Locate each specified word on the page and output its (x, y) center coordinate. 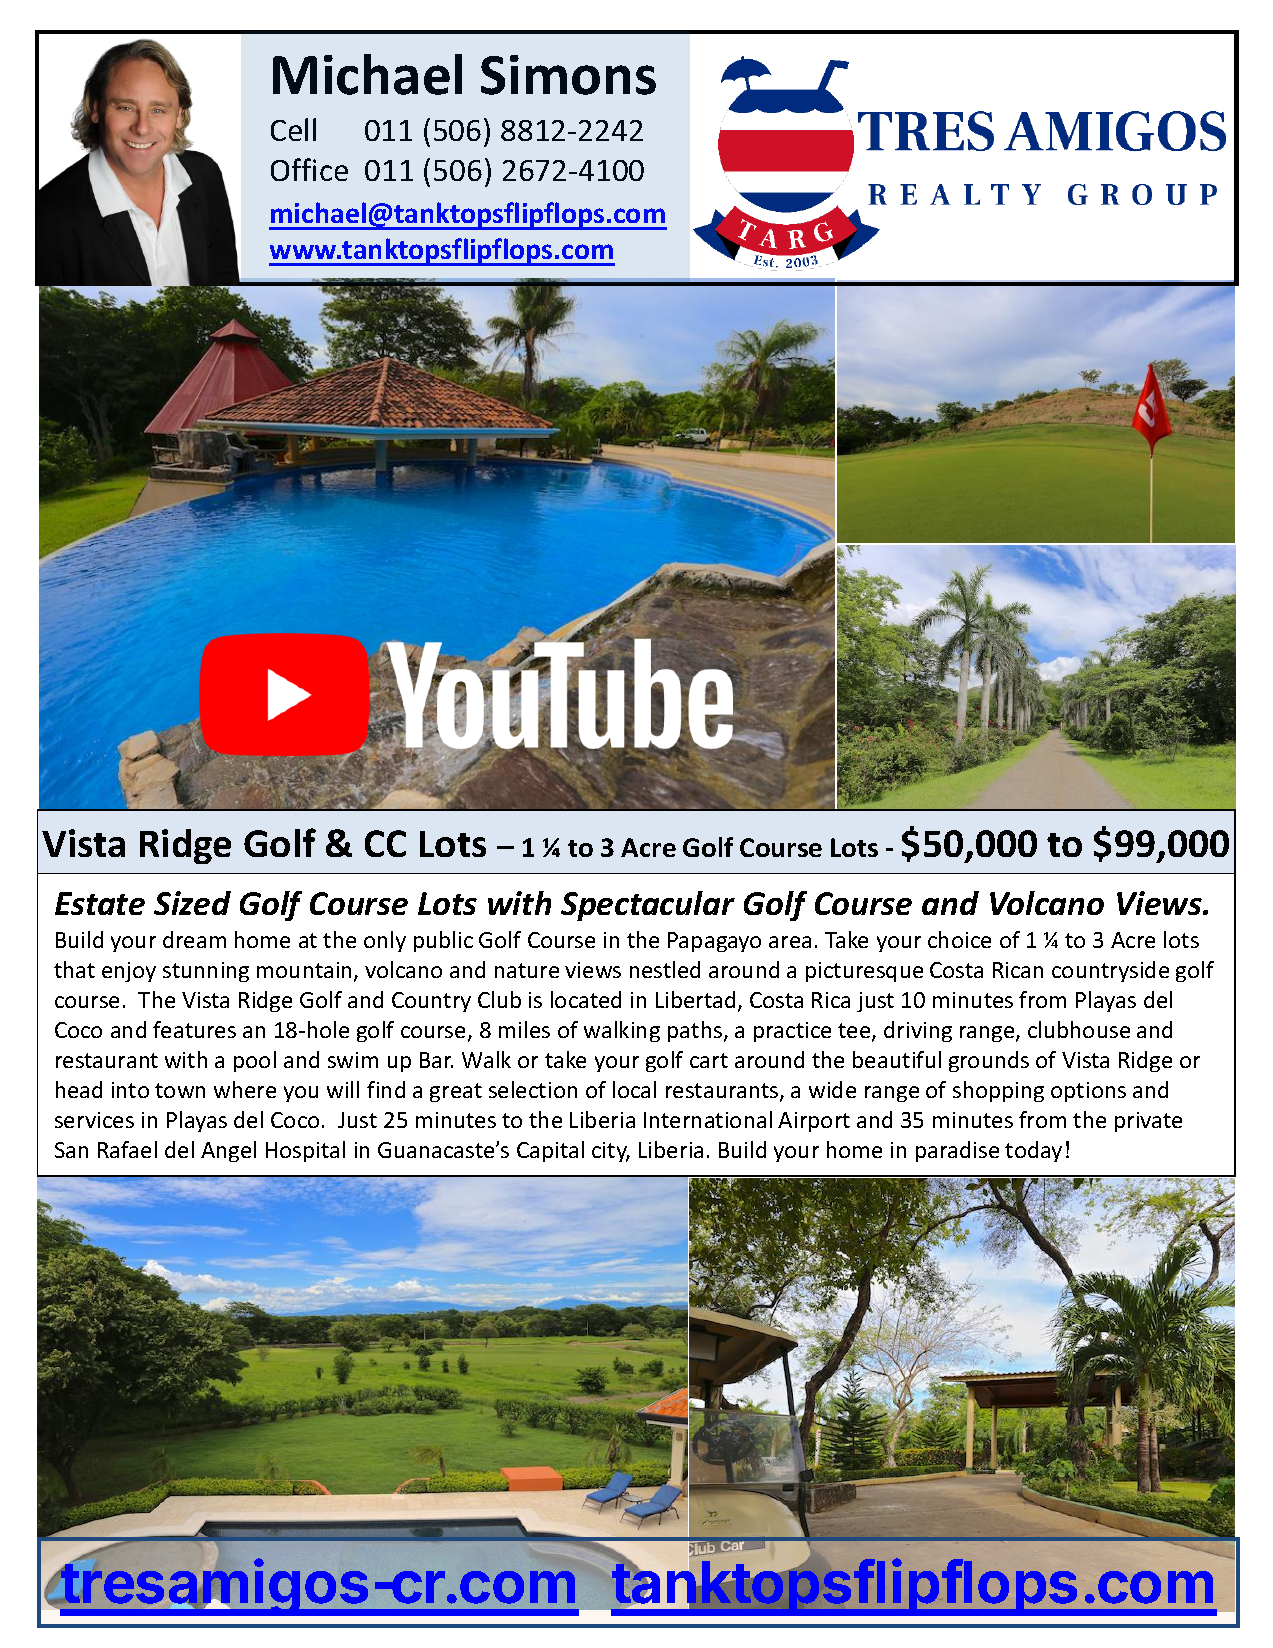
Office (309, 169)
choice (959, 939)
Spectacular (648, 906)
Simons (568, 75)
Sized (192, 903)
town (180, 1090)
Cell (293, 129)
